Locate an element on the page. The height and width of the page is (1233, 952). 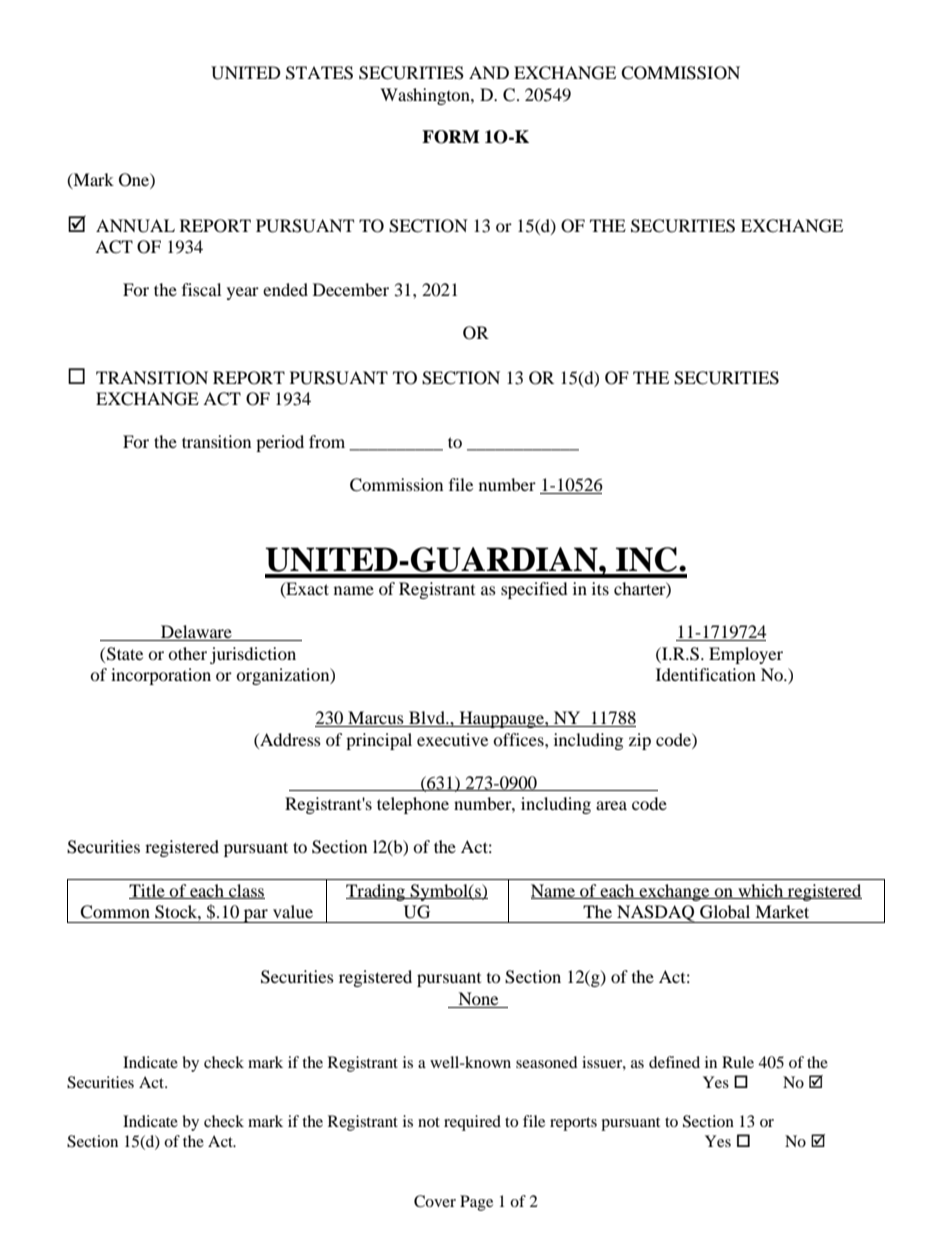
AND is located at coordinates (489, 72).
